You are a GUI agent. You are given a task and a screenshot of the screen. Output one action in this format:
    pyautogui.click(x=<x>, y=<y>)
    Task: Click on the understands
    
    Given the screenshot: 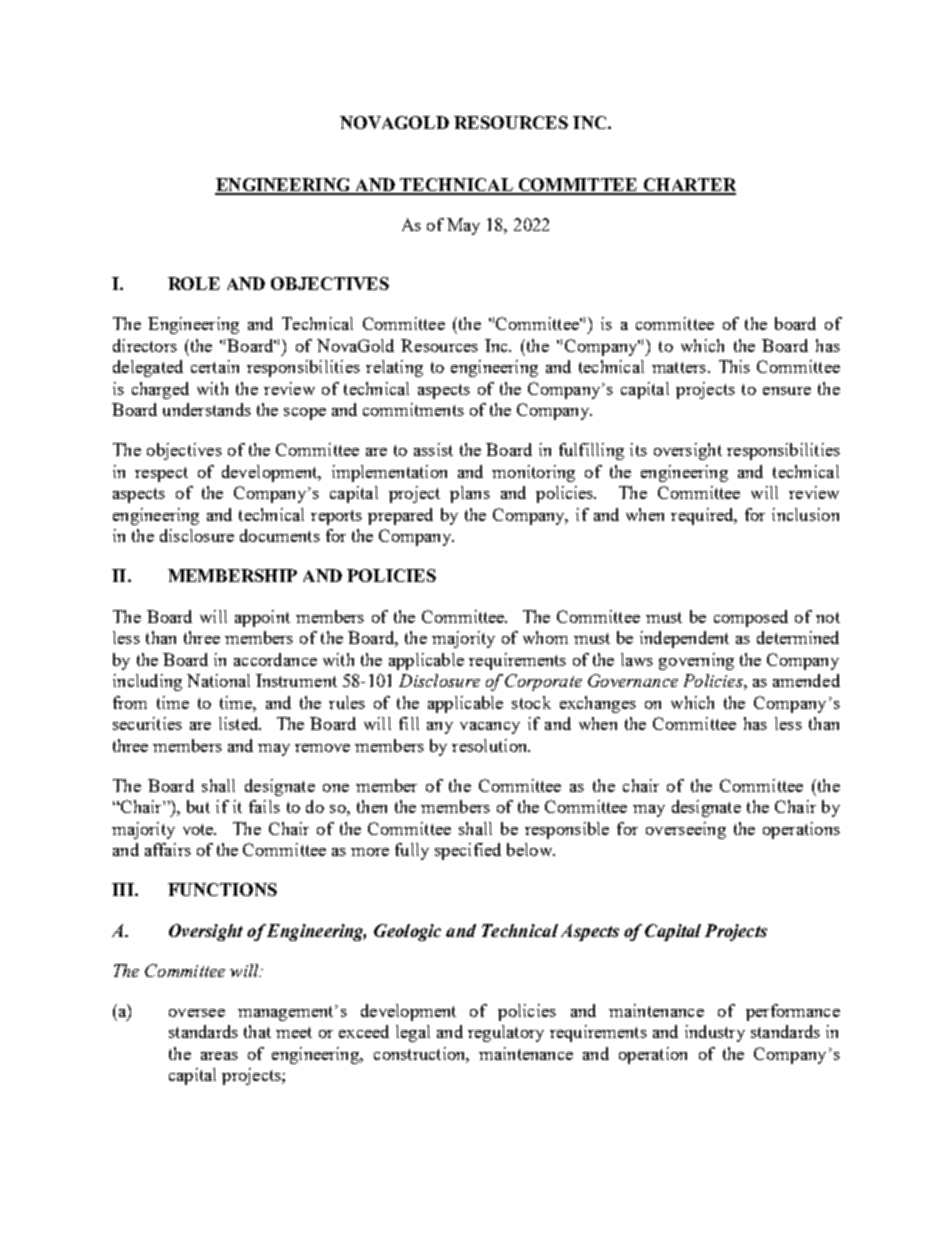 What is the action you would take?
    pyautogui.click(x=207, y=409)
